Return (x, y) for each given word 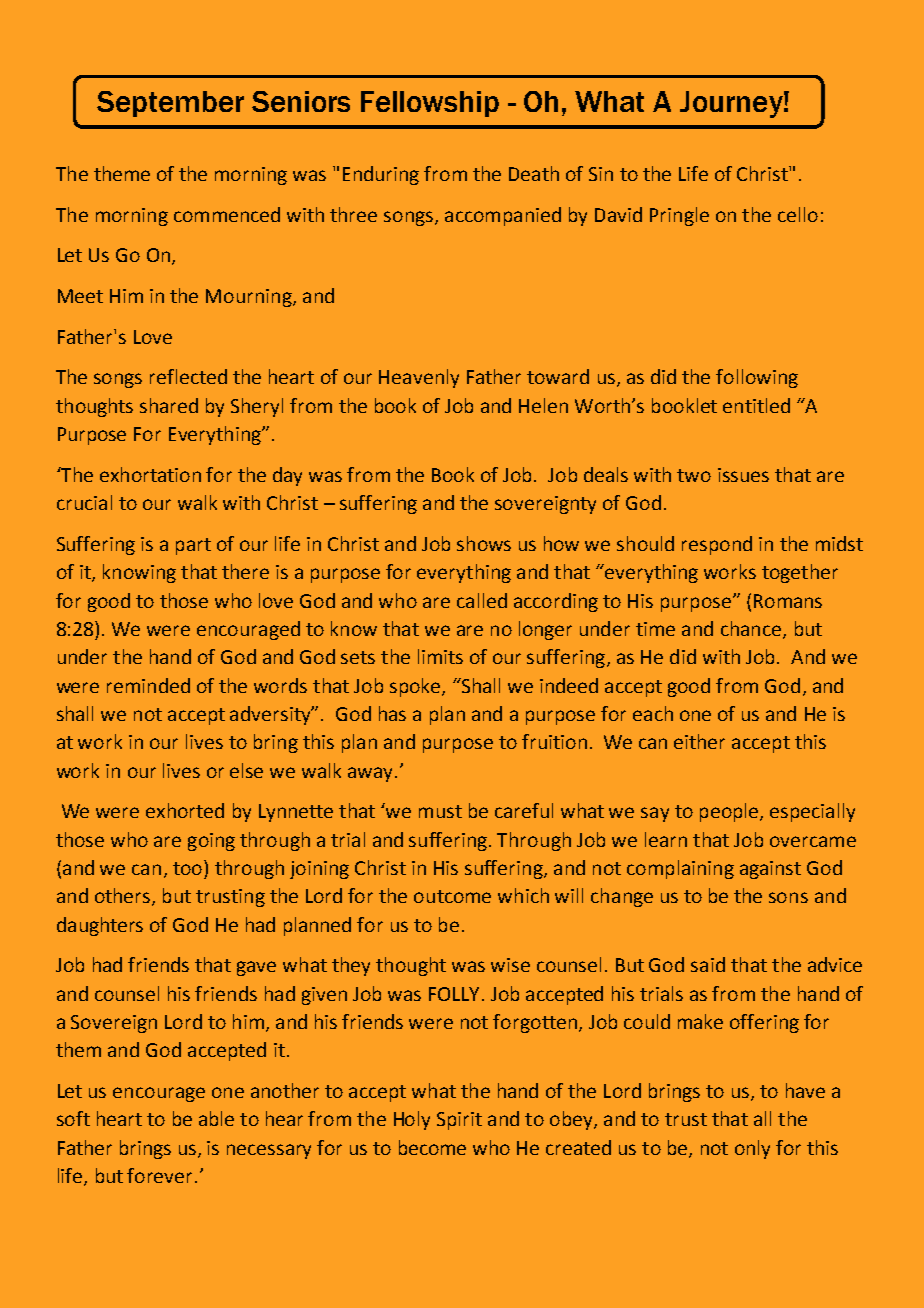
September (170, 104)
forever (161, 1175)
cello (798, 214)
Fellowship (430, 104)
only (752, 1149)
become (432, 1147)
